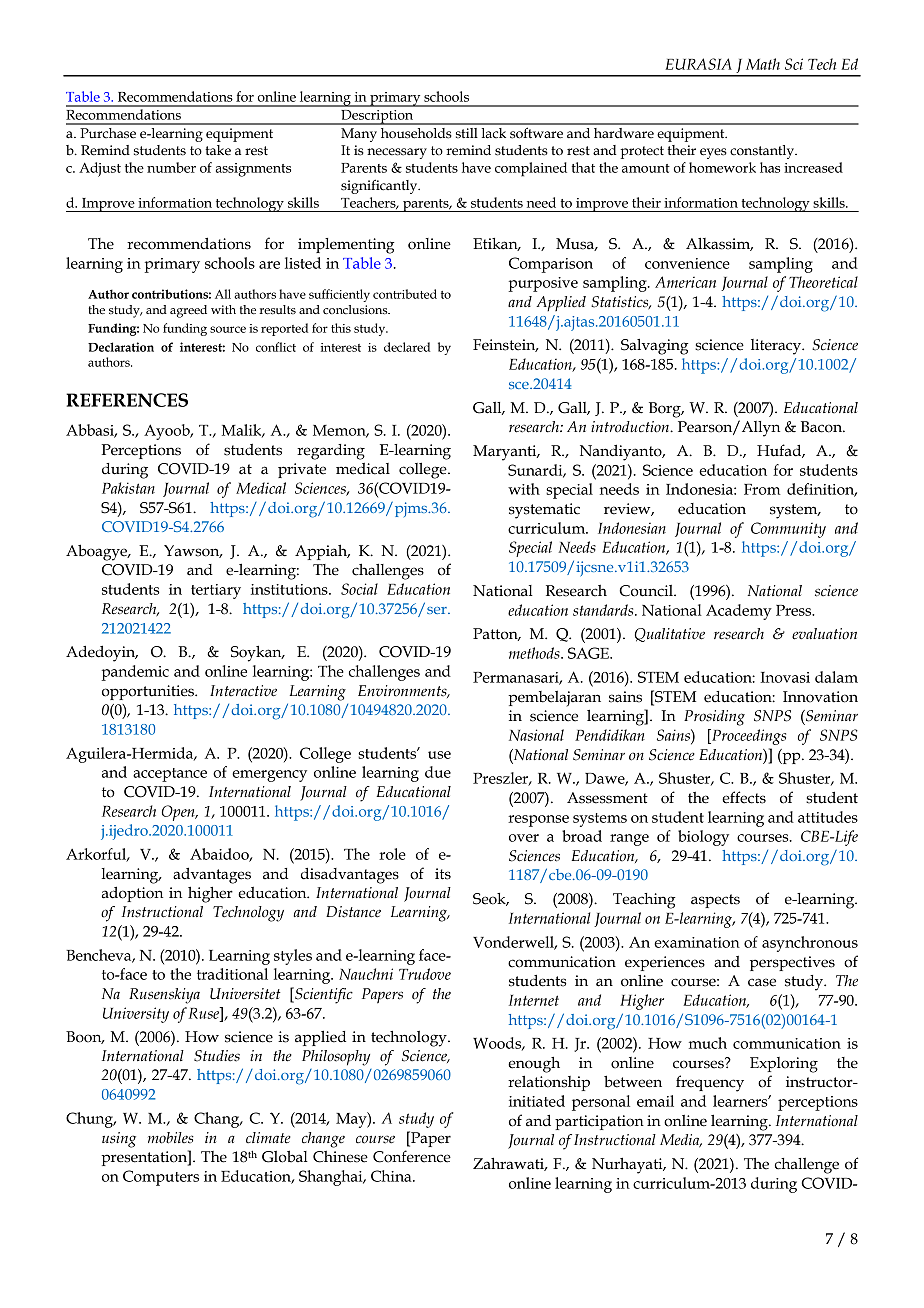 This image has height=1308, width=924. I want to click on Description, so click(377, 117).
